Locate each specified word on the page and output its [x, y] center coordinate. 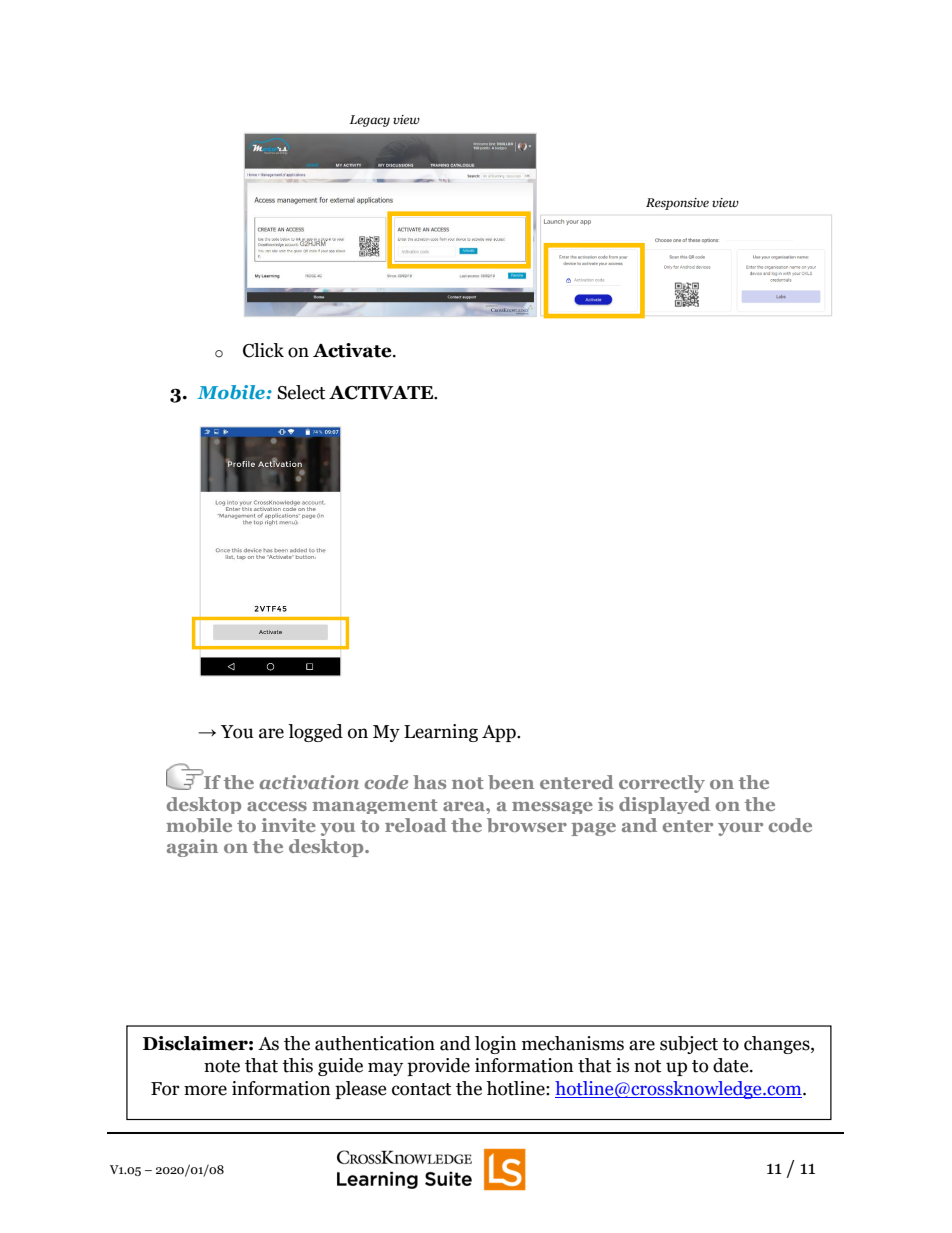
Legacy [369, 121]
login [496, 1045]
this [297, 1065]
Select [301, 392]
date [732, 1065]
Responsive [677, 204]
